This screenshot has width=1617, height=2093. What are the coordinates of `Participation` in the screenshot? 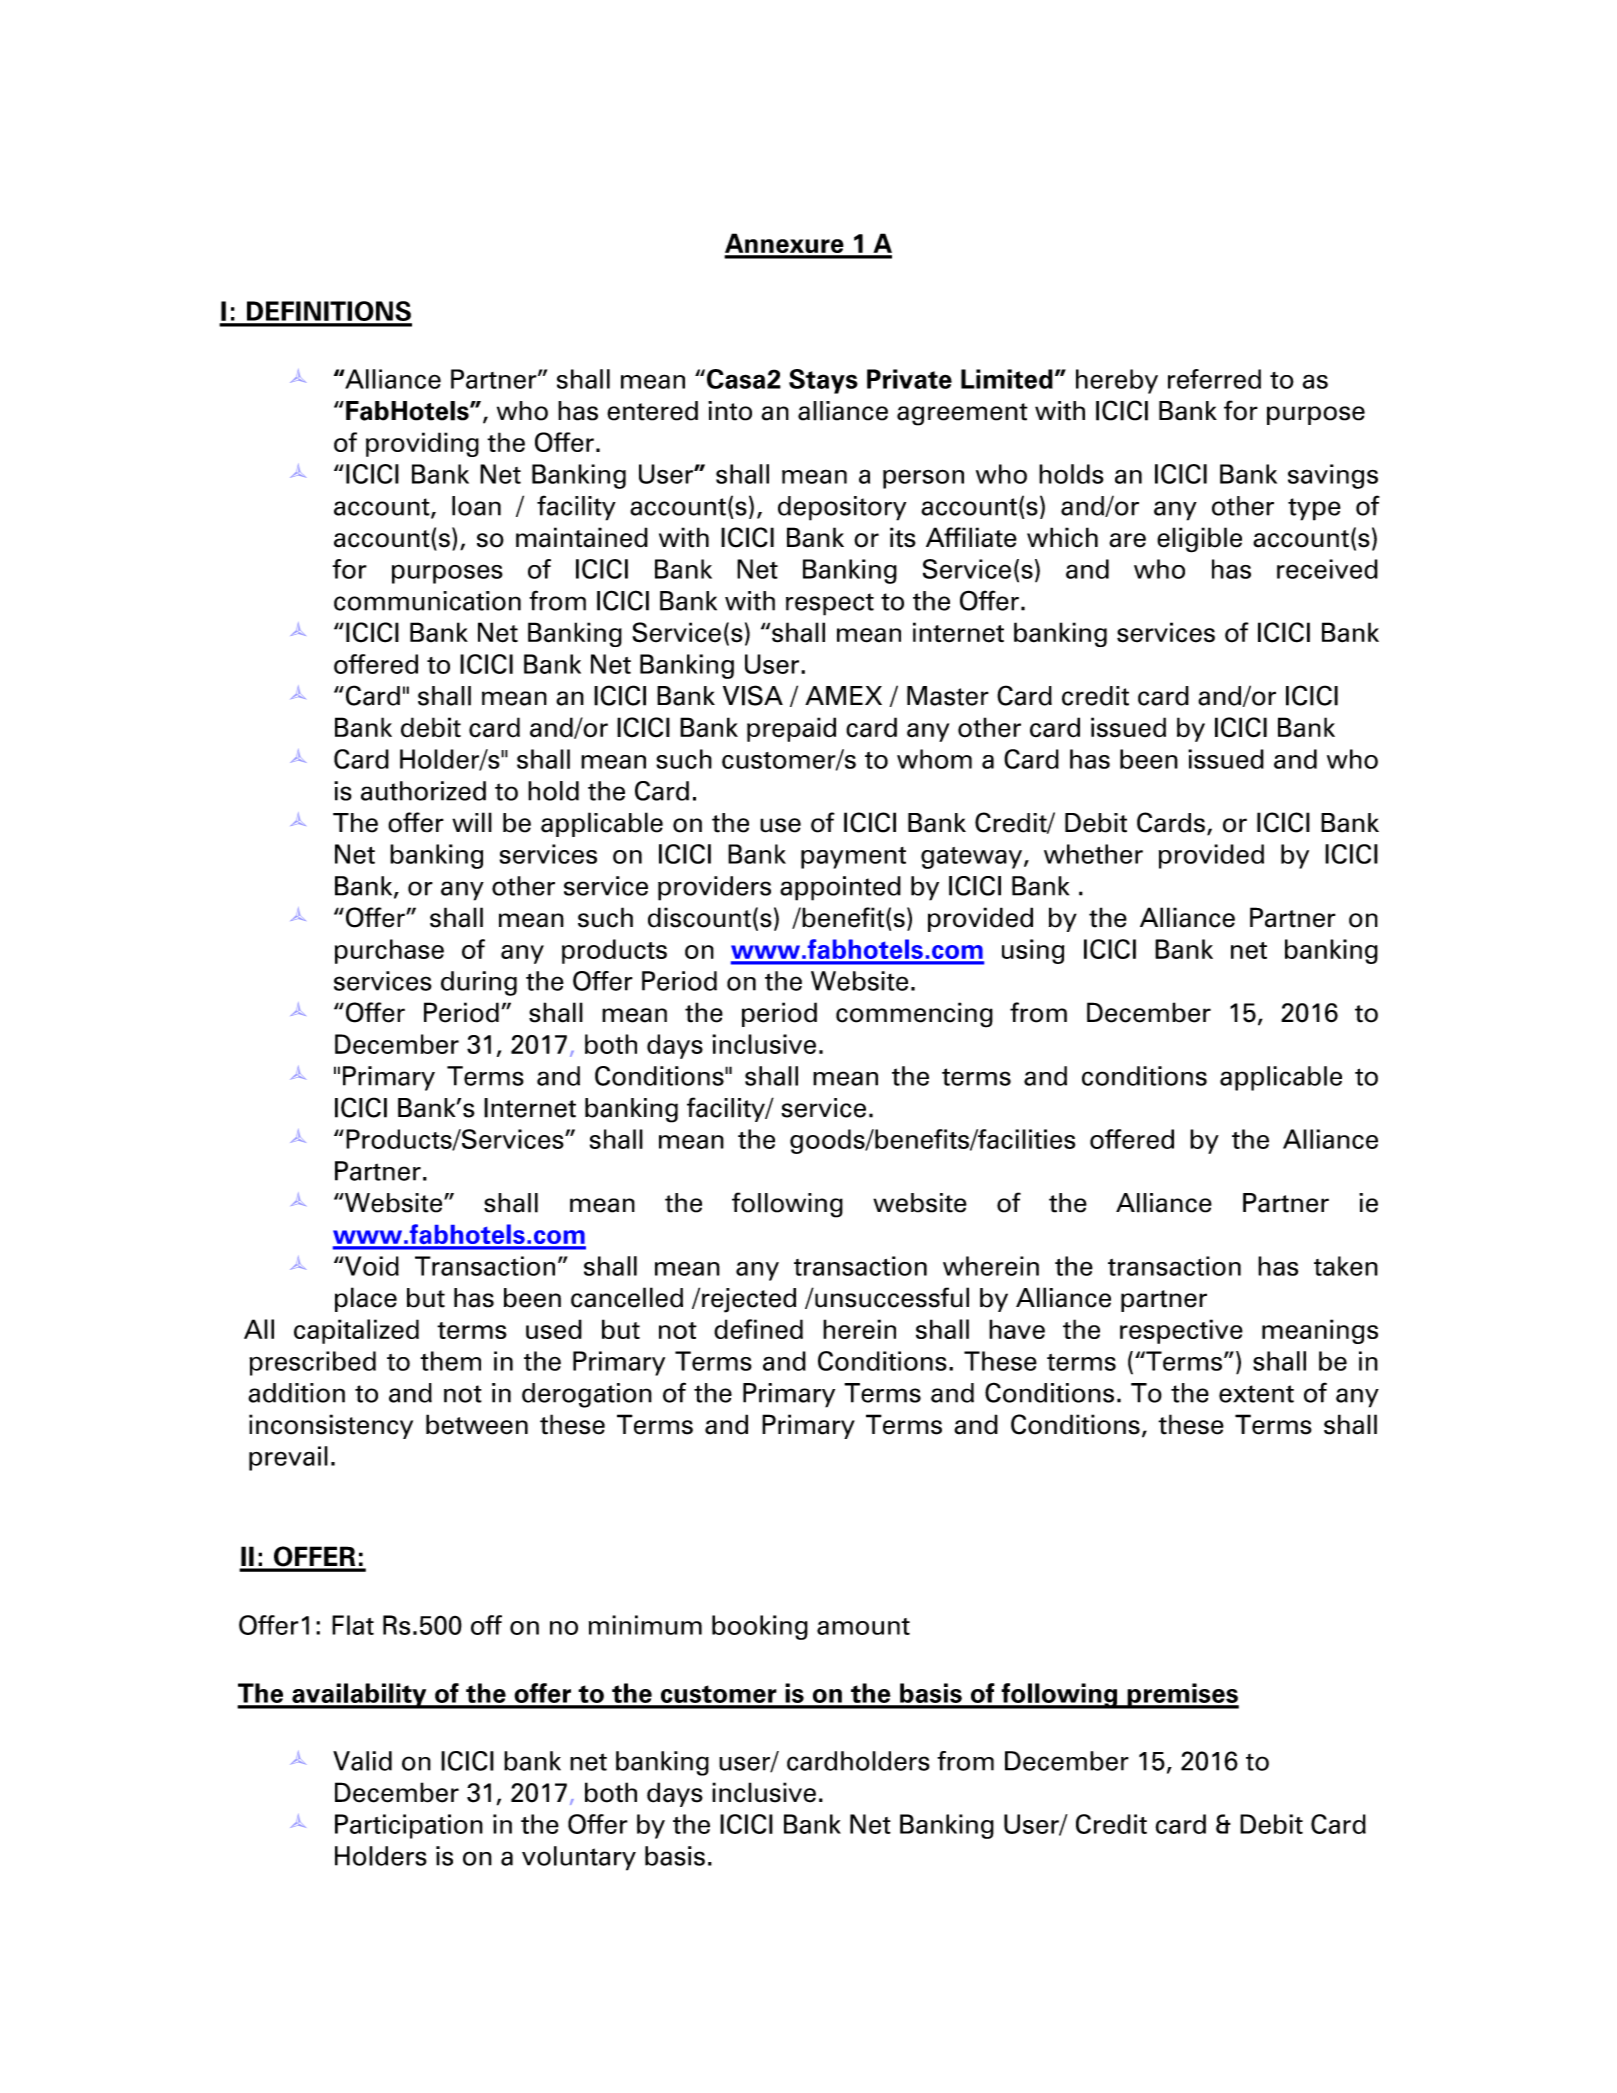 It's located at (409, 1826).
